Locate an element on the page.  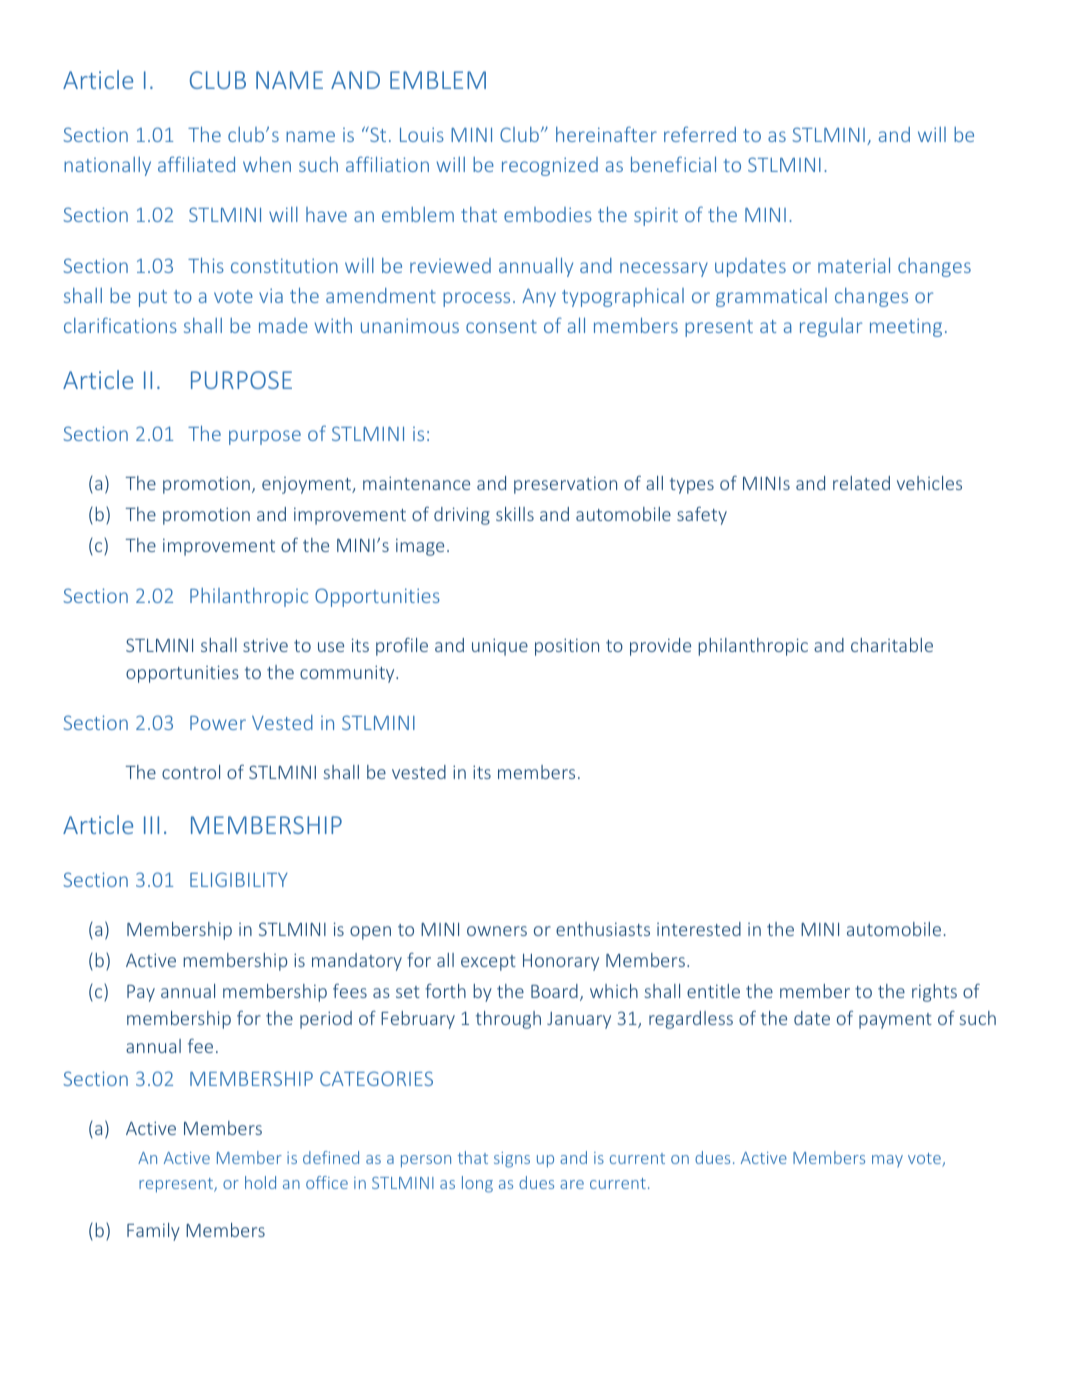
charitable is located at coordinates (892, 645).
